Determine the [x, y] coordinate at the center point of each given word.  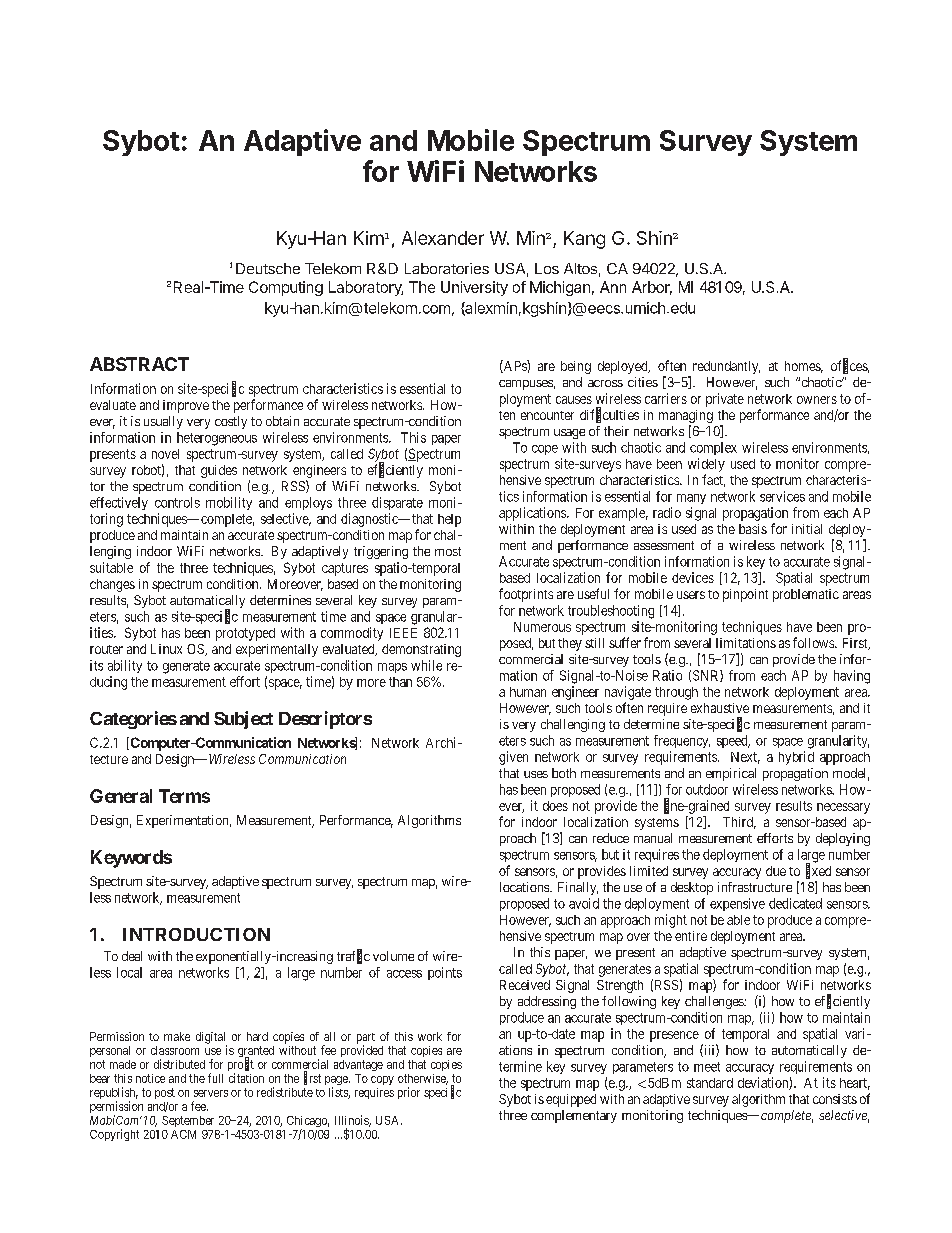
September [188, 1121]
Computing [286, 288]
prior [409, 1093]
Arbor [652, 288]
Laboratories [447, 268]
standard [710, 1083]
